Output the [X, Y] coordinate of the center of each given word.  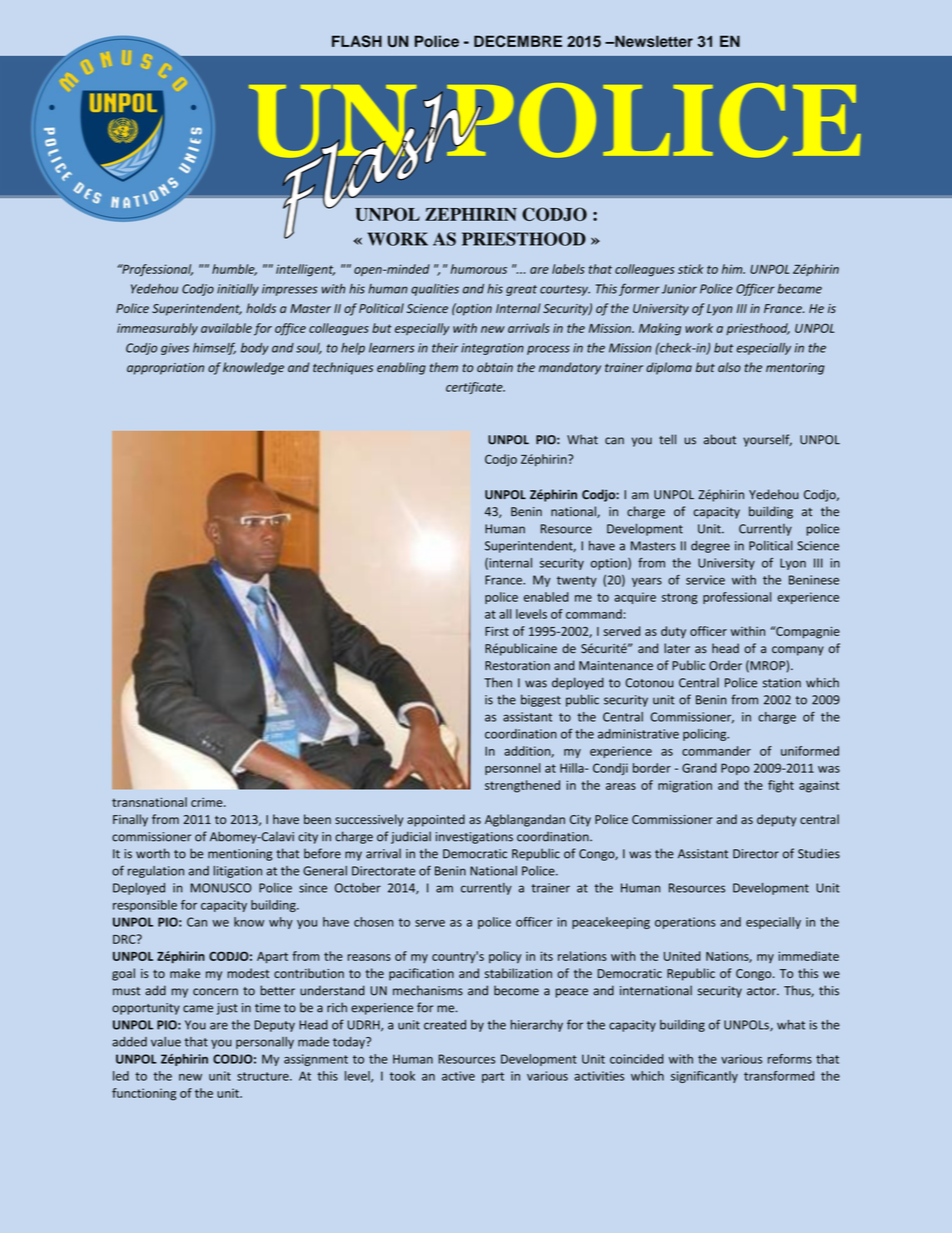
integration [492, 349]
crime [208, 802]
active [458, 1076]
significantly [704, 1077]
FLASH [357, 41]
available [226, 328]
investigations [474, 838]
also [729, 367]
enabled [546, 597]
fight [781, 786]
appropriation [165, 369]
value [166, 1042]
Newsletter [653, 41]
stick [691, 269]
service [705, 580]
